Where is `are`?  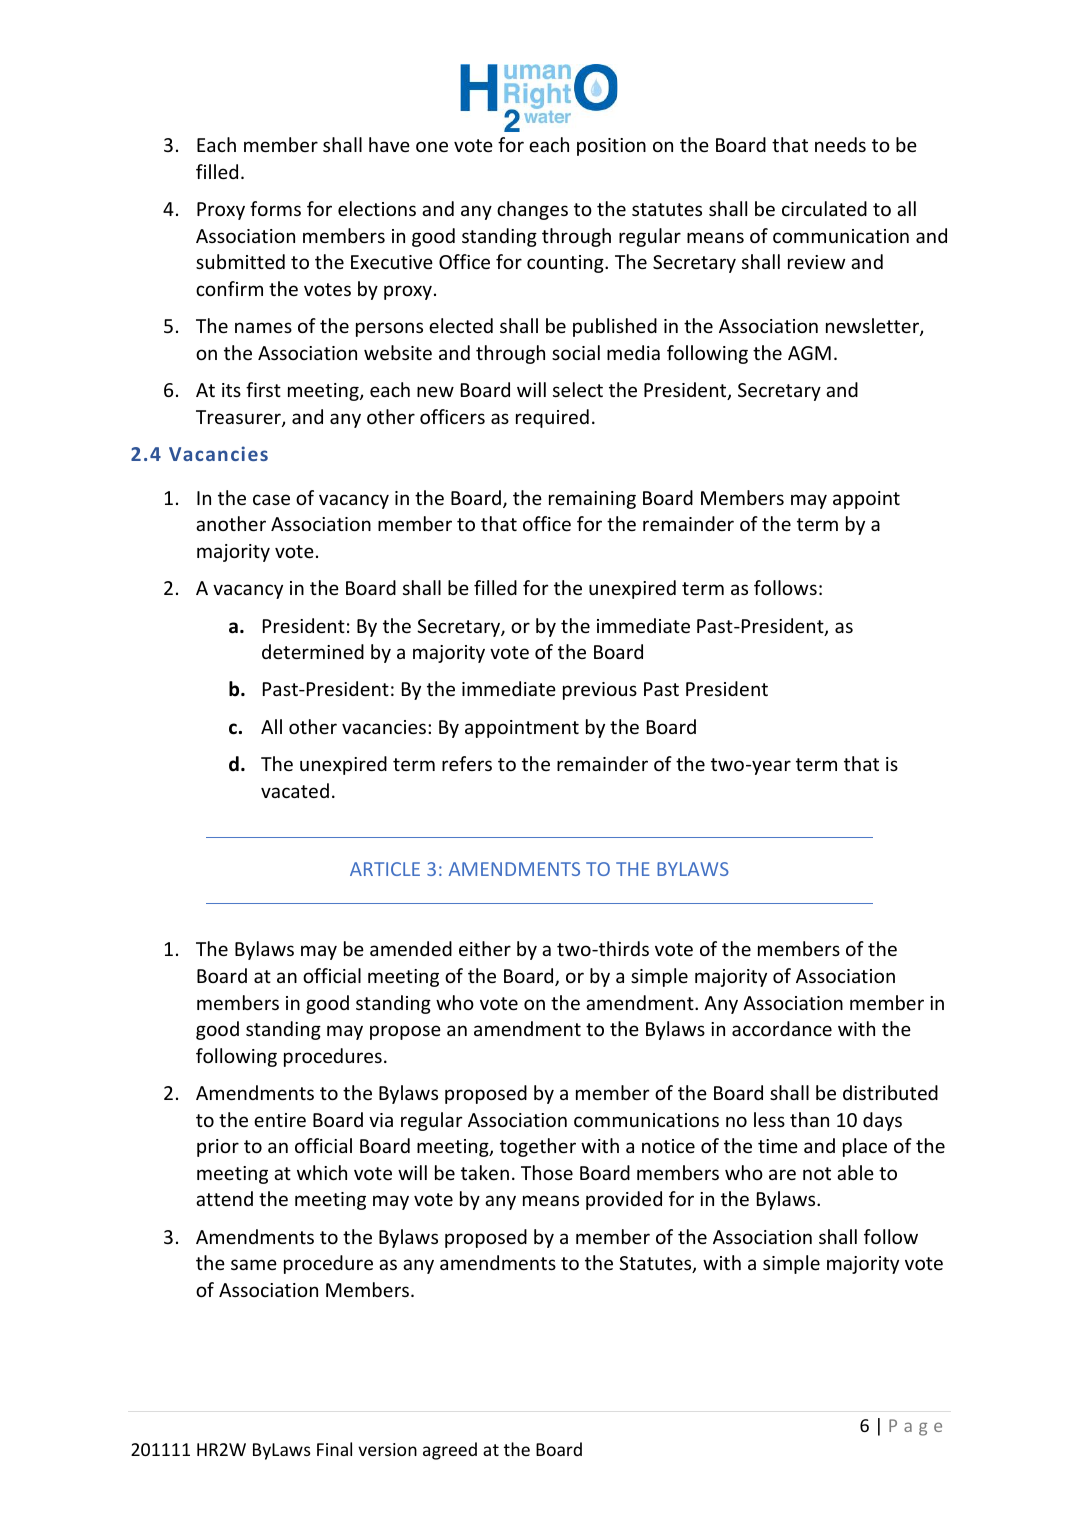 are is located at coordinates (782, 1174).
